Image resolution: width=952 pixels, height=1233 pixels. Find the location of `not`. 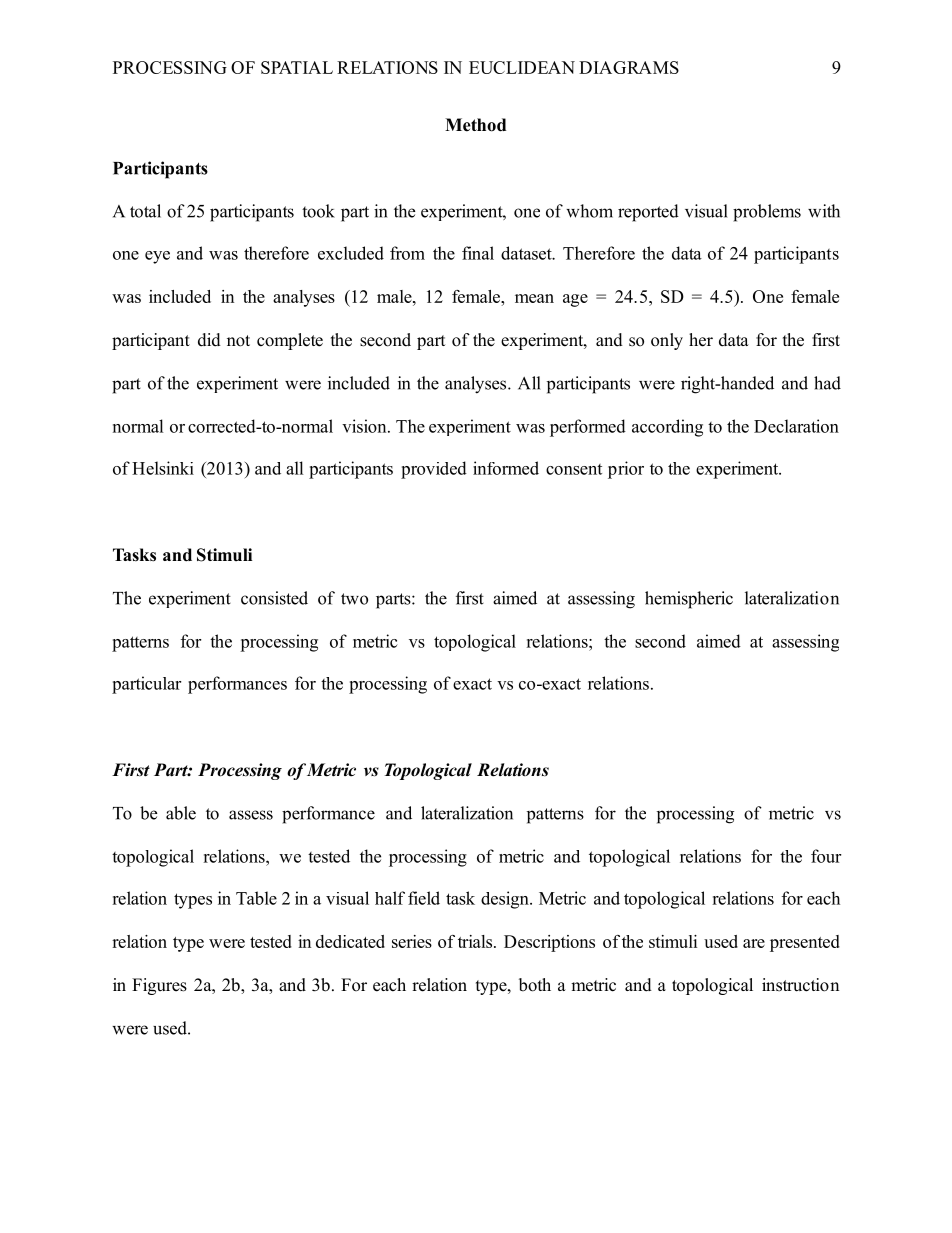

not is located at coordinates (238, 341).
